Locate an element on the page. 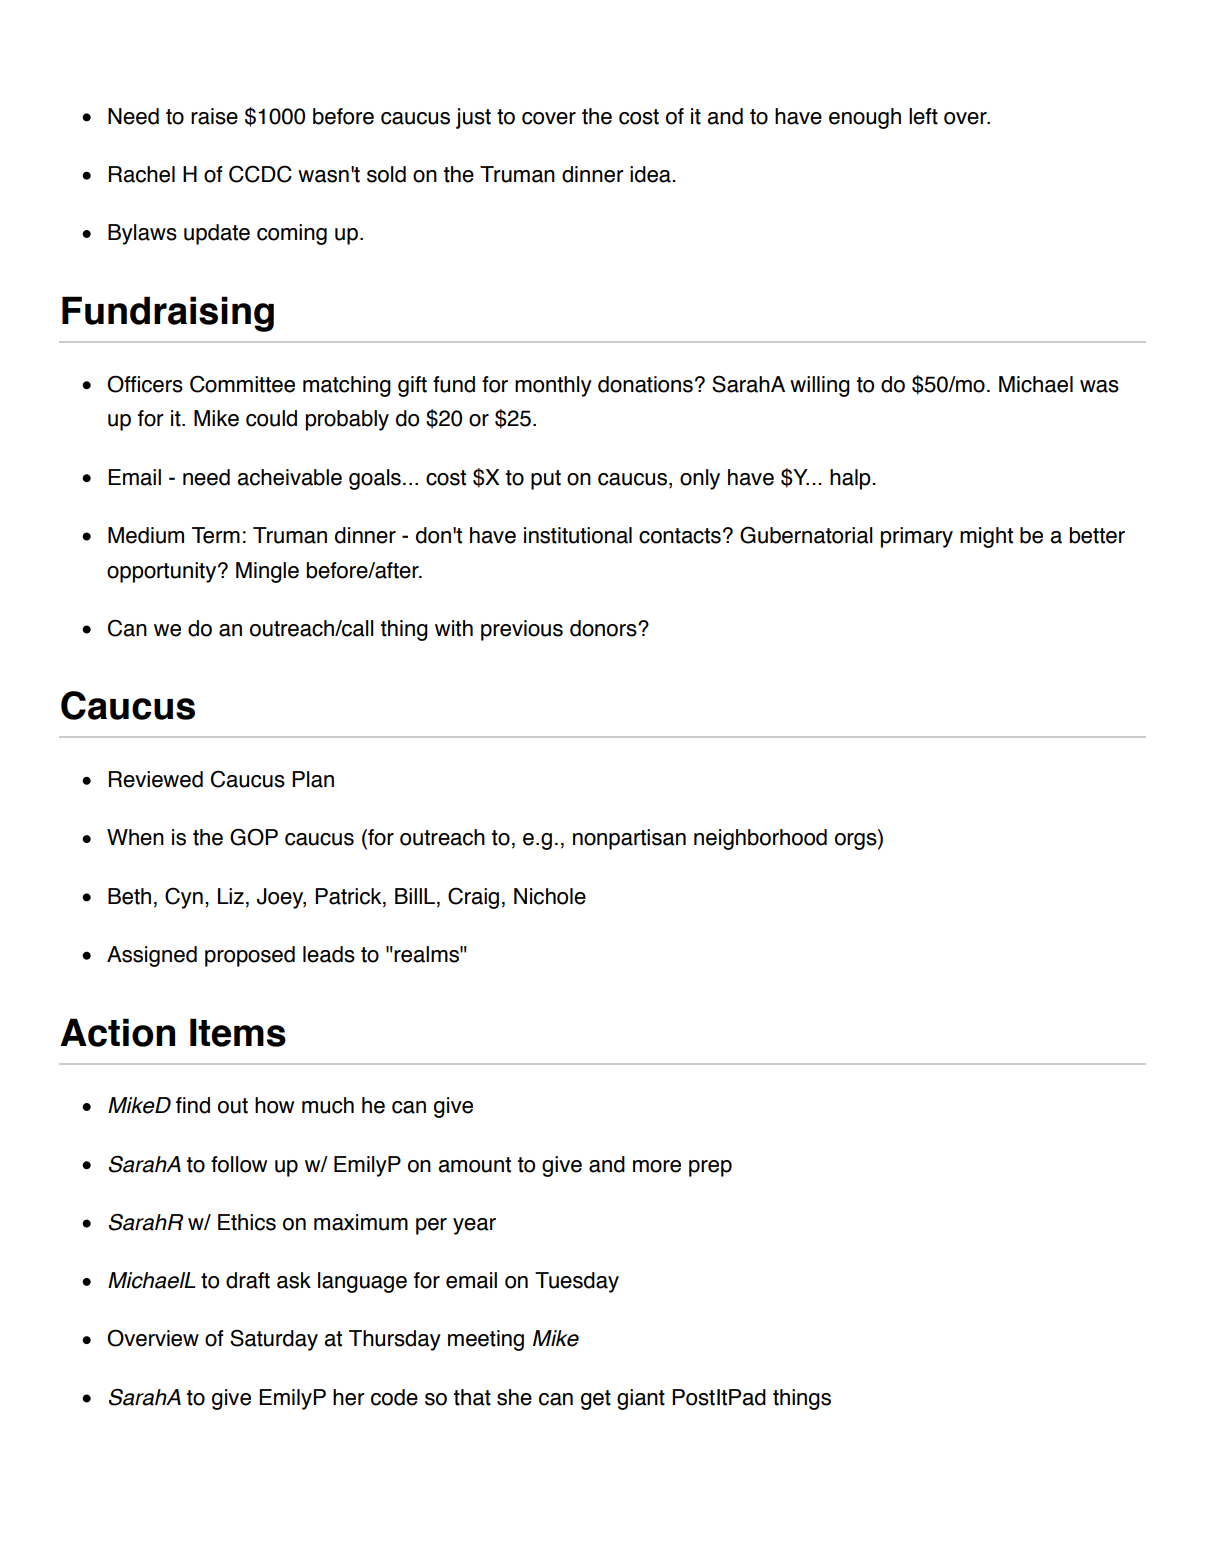 This image has width=1206, height=1560. raise is located at coordinates (214, 116).
